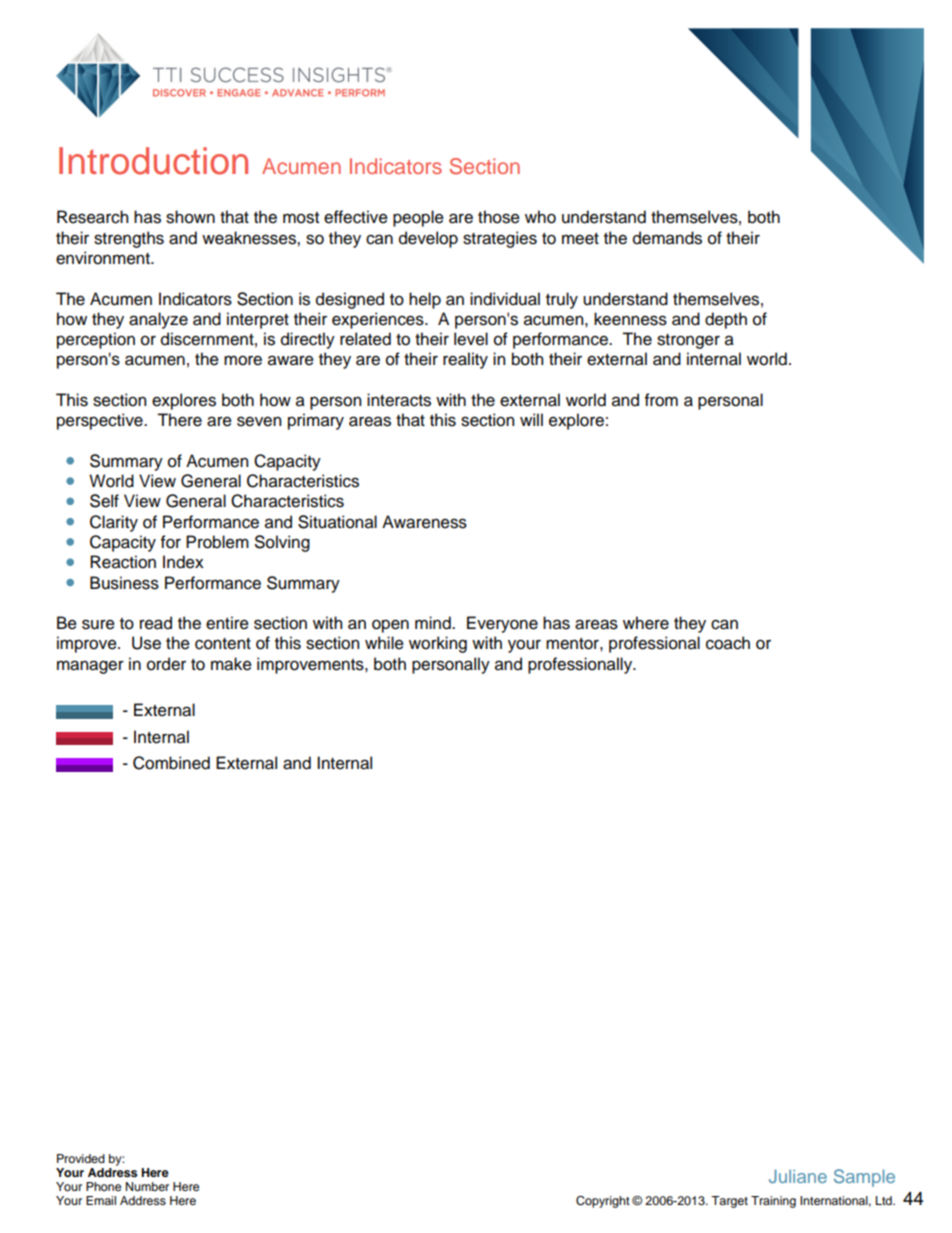 The image size is (952, 1233). What do you see at coordinates (728, 643) in the screenshot?
I see `coach` at bounding box center [728, 643].
